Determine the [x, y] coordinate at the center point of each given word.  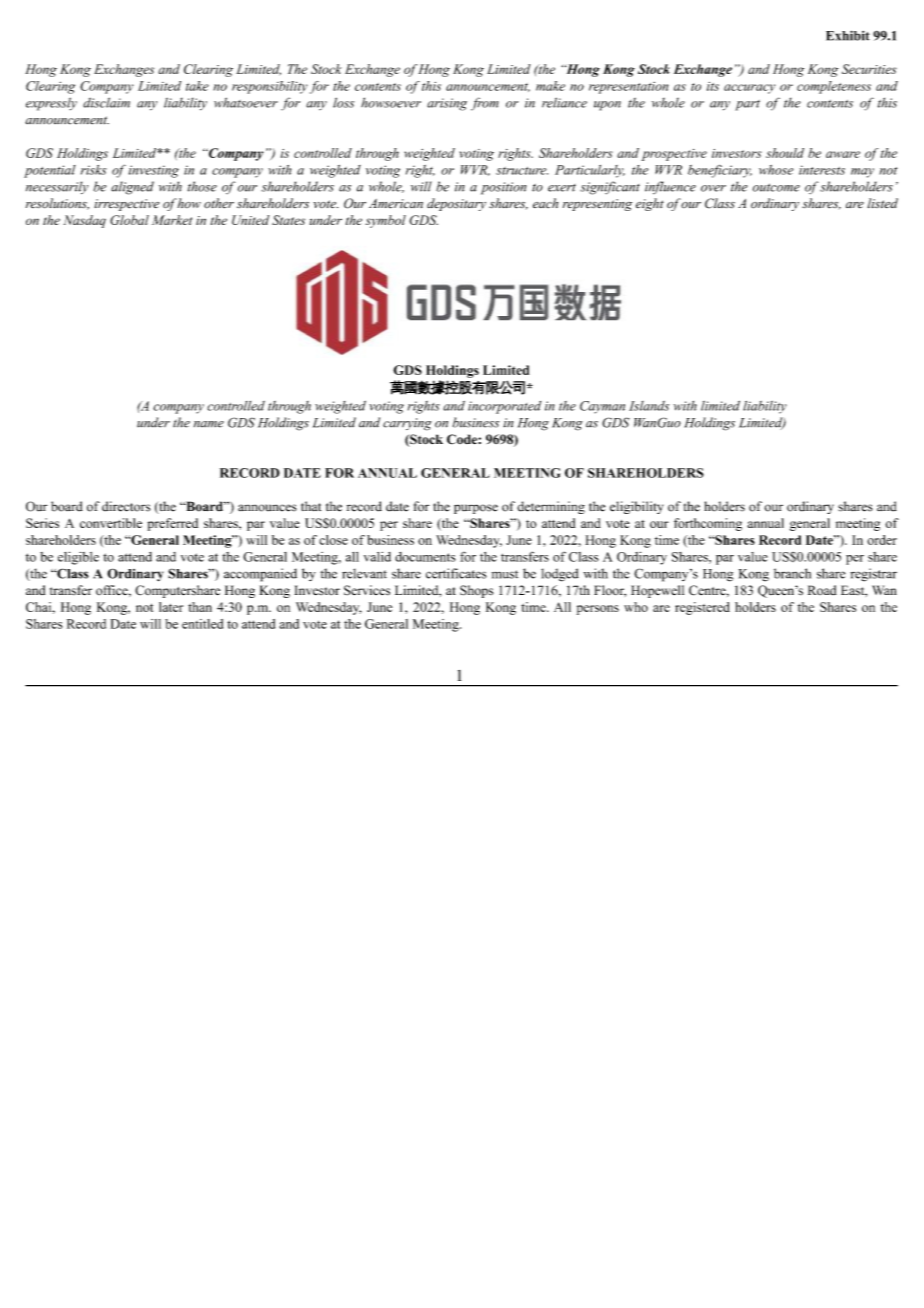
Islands [649, 406]
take [197, 86]
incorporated [504, 407]
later [171, 607]
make [550, 86]
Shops [476, 591]
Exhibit [848, 35]
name [209, 424]
